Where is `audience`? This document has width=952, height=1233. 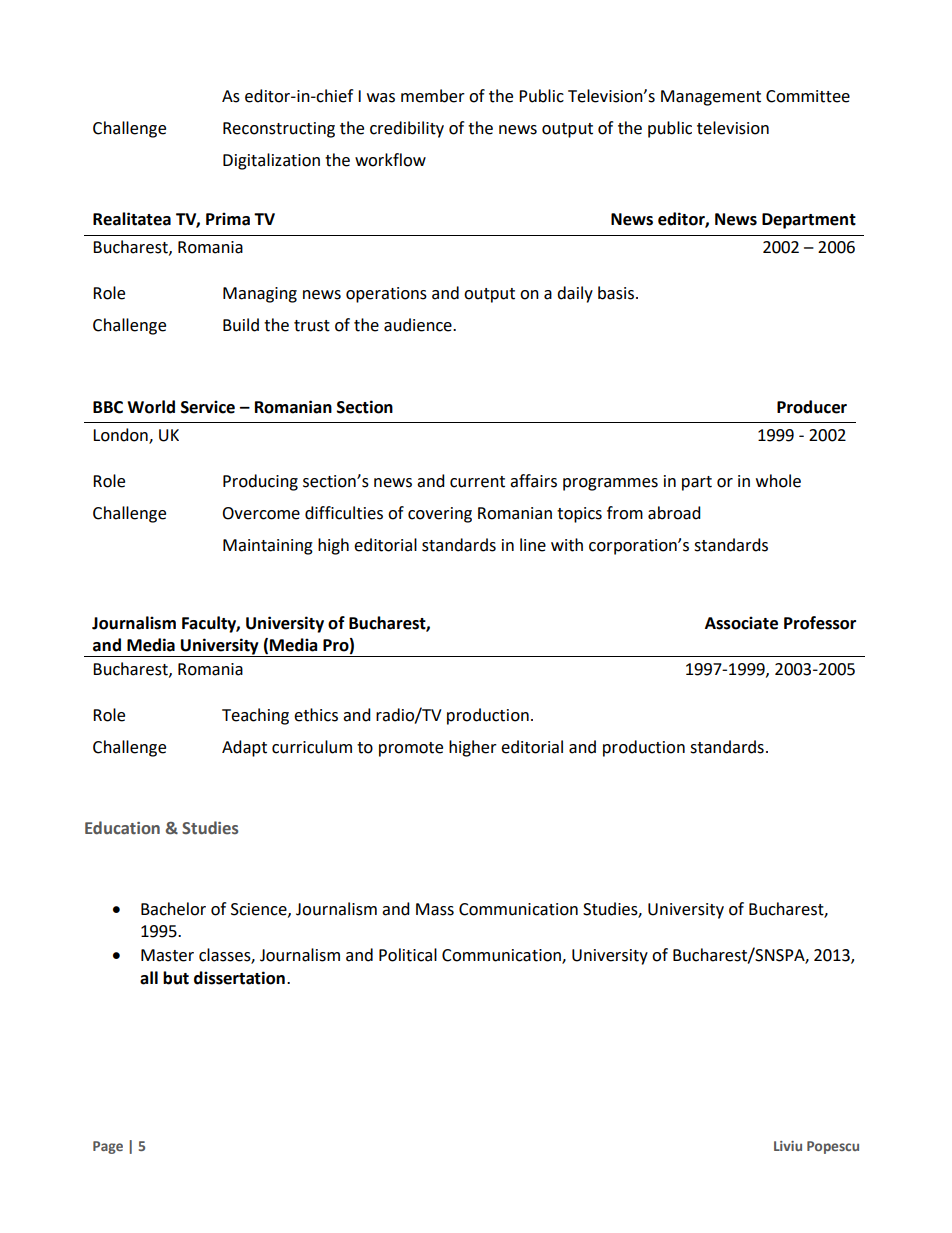 audience is located at coordinates (419, 325).
